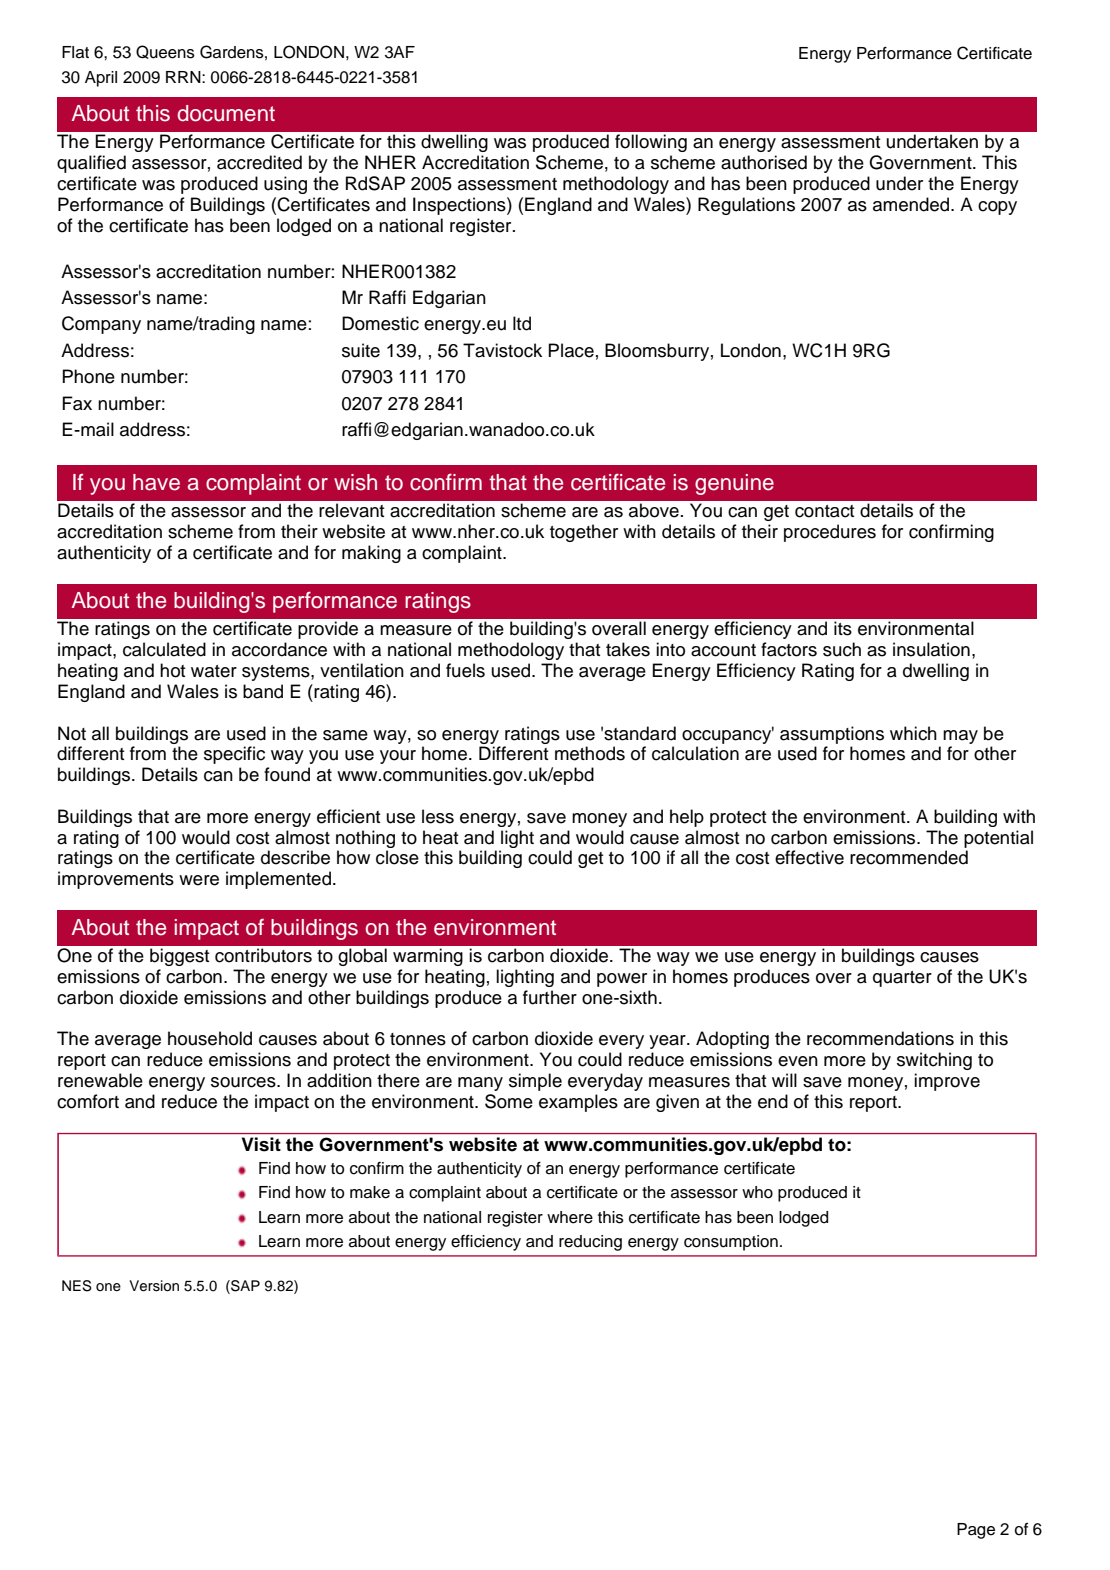 The image size is (1110, 1570). What do you see at coordinates (590, 1243) in the document?
I see `reducing` at bounding box center [590, 1243].
